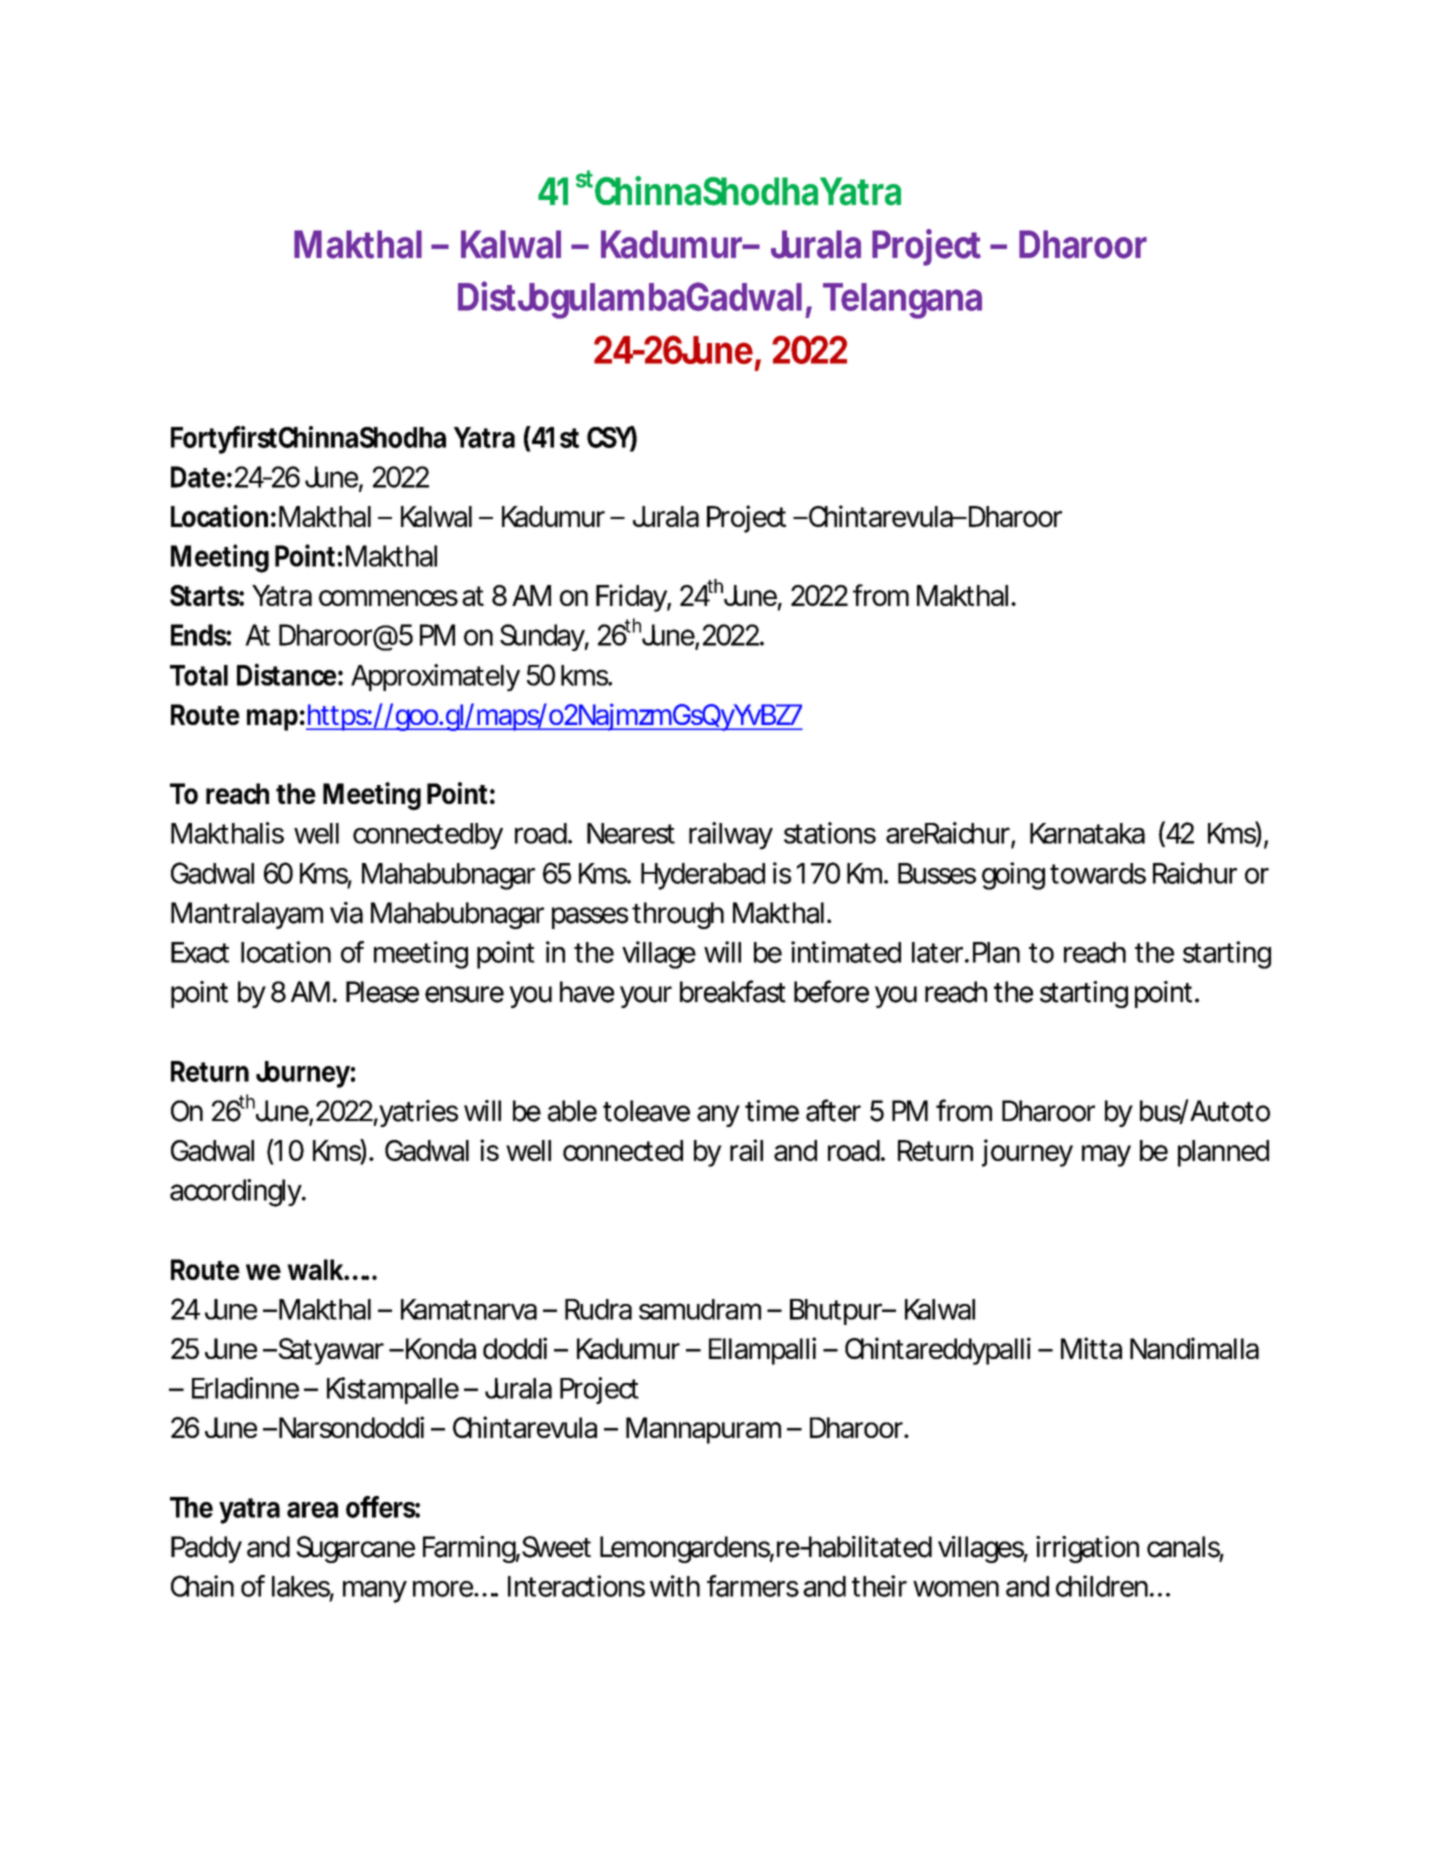  What do you see at coordinates (542, 637) in the screenshot?
I see `Sunday` at bounding box center [542, 637].
